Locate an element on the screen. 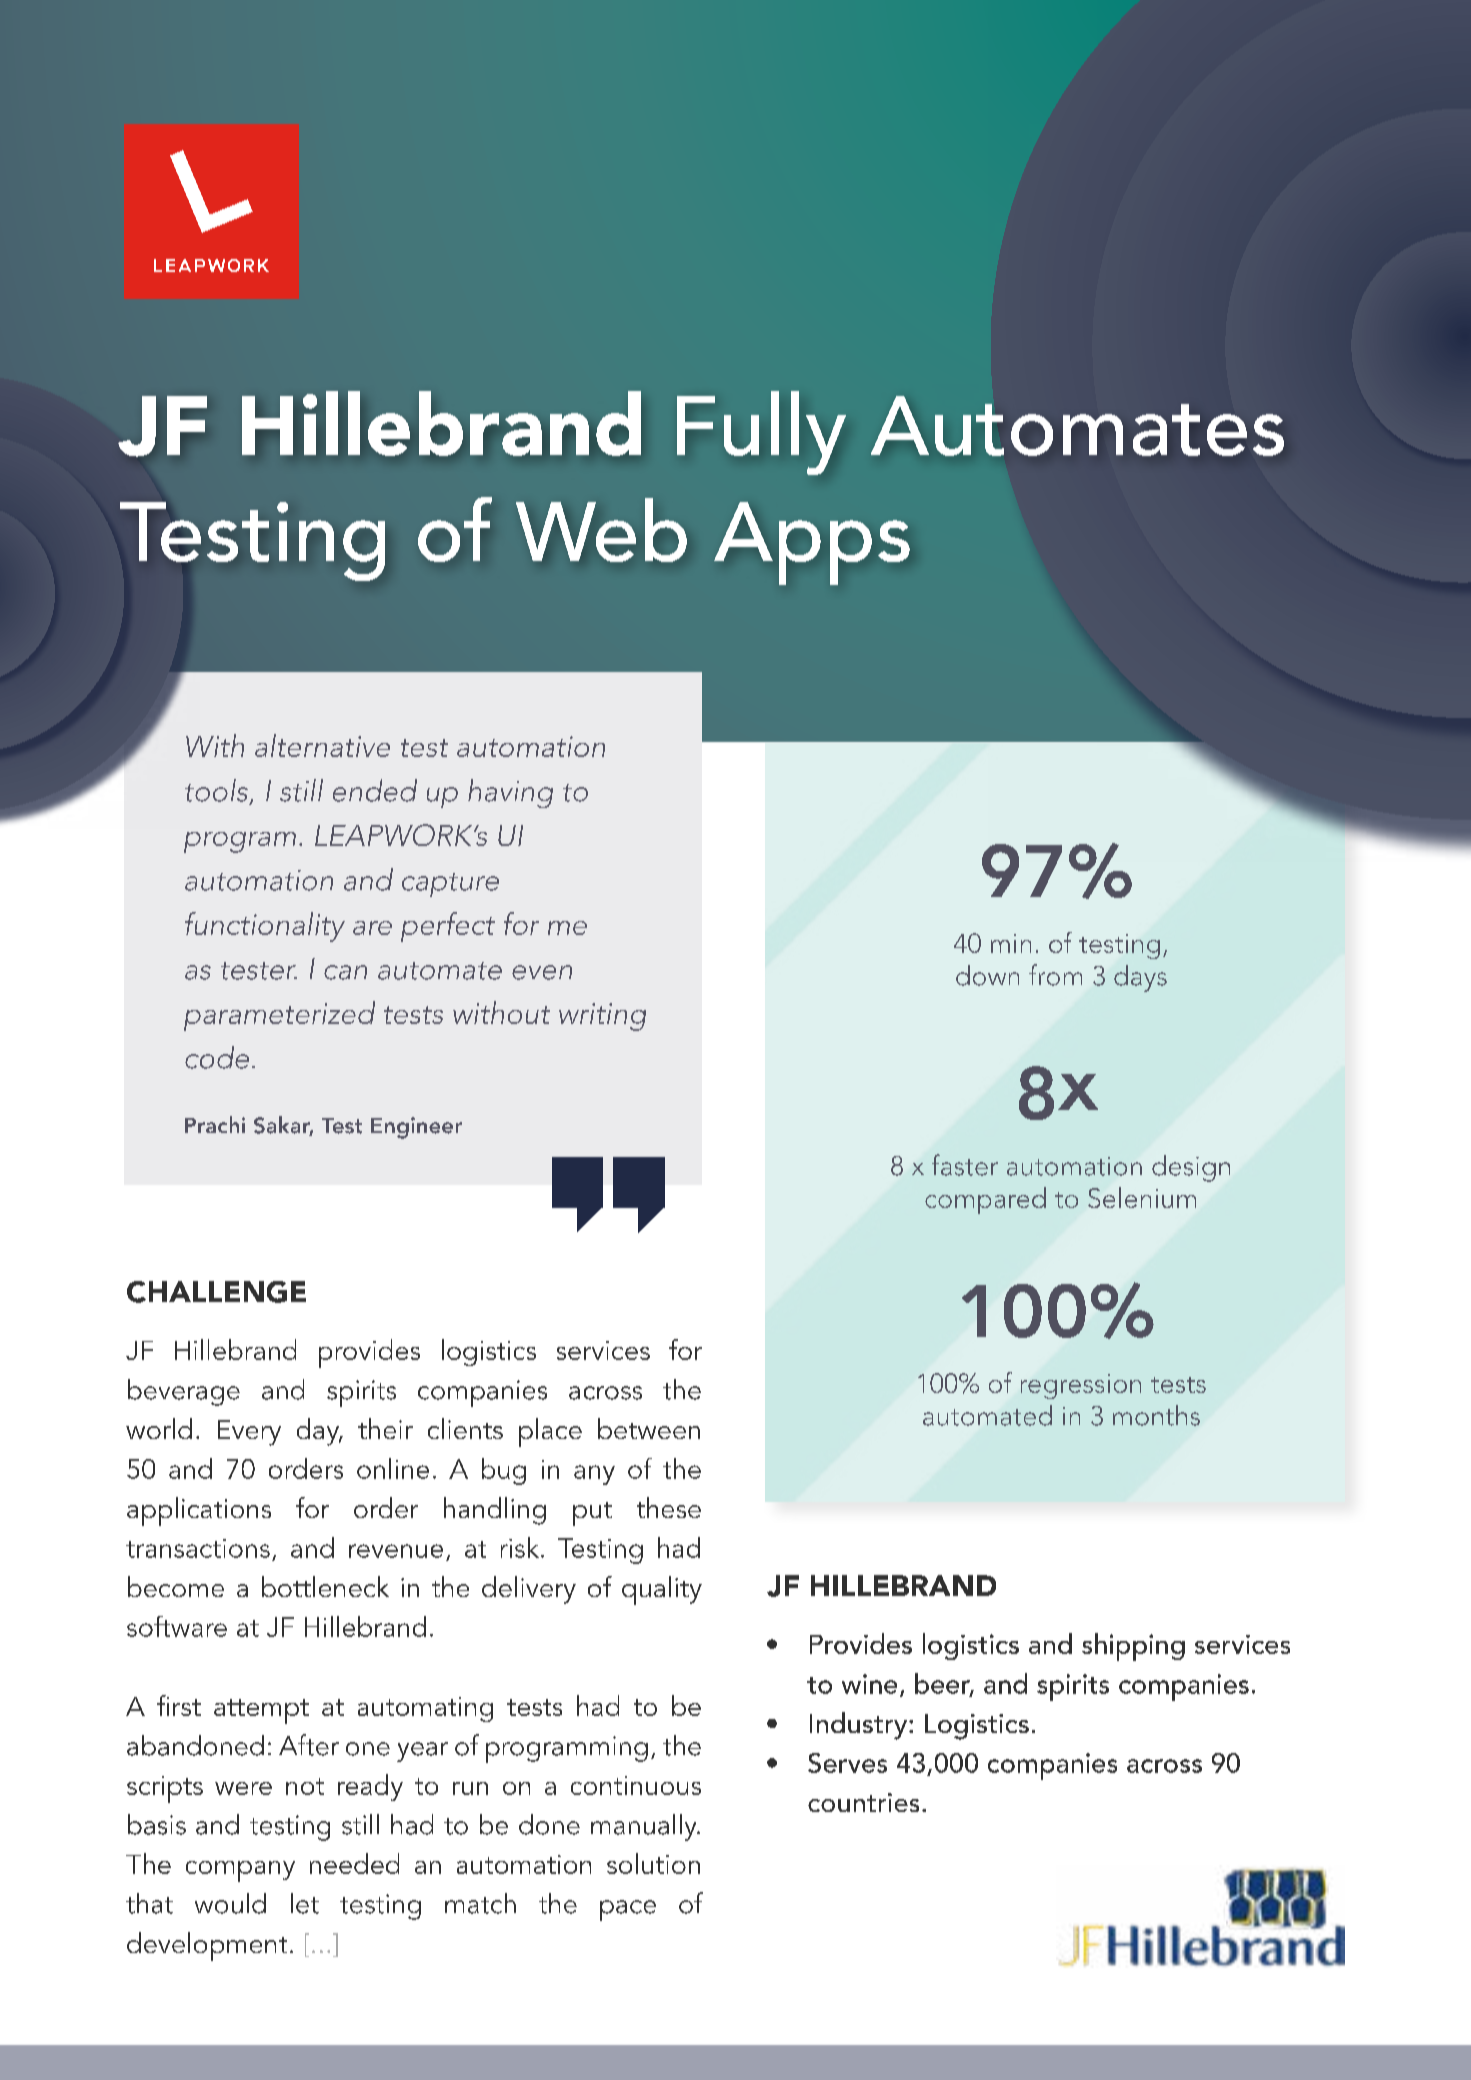  Apps is located at coordinates (812, 543).
